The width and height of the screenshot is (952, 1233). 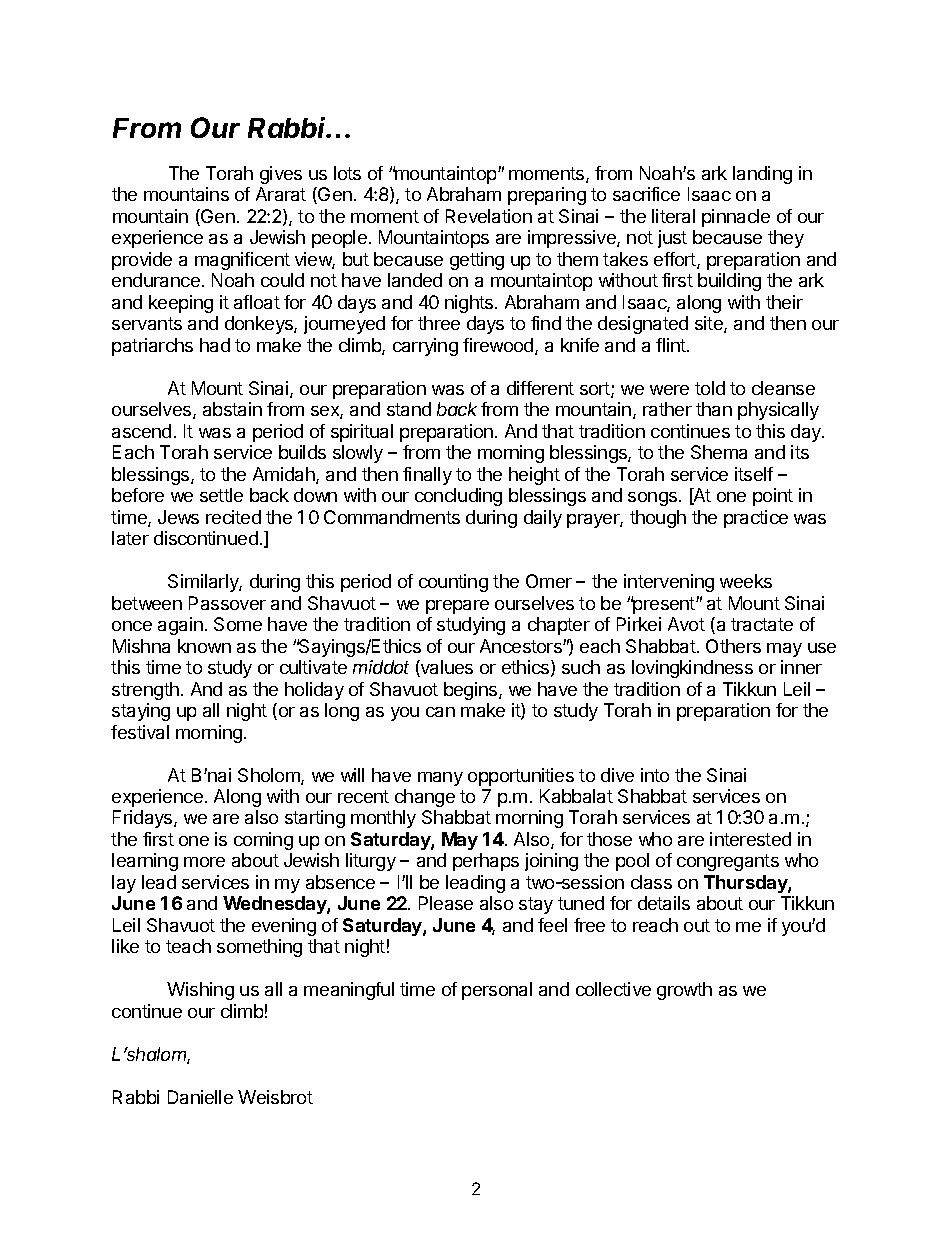 I want to click on Revelation, so click(x=489, y=216).
